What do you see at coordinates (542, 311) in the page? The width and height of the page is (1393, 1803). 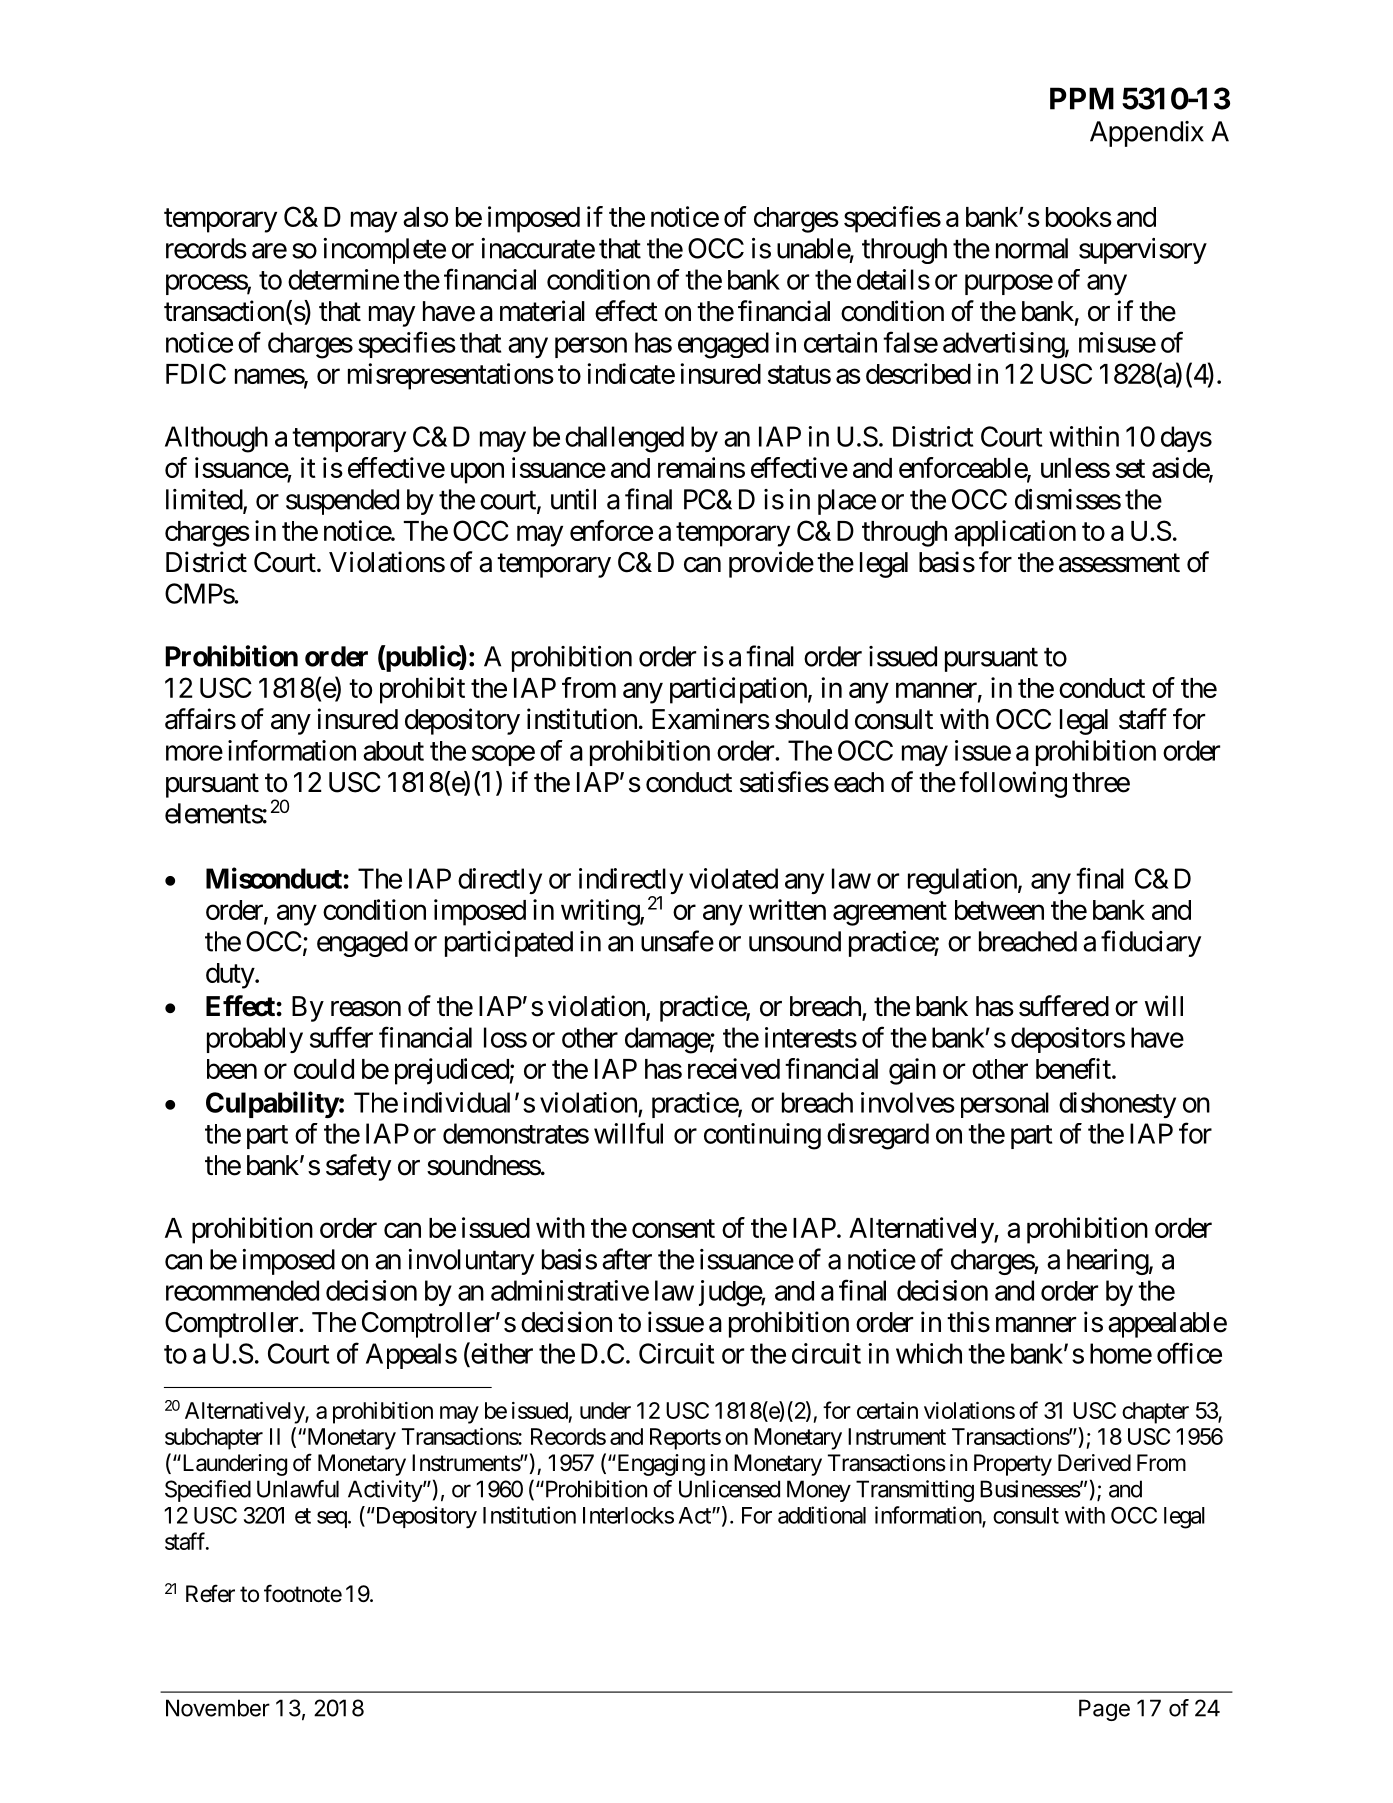 I see `material` at bounding box center [542, 311].
